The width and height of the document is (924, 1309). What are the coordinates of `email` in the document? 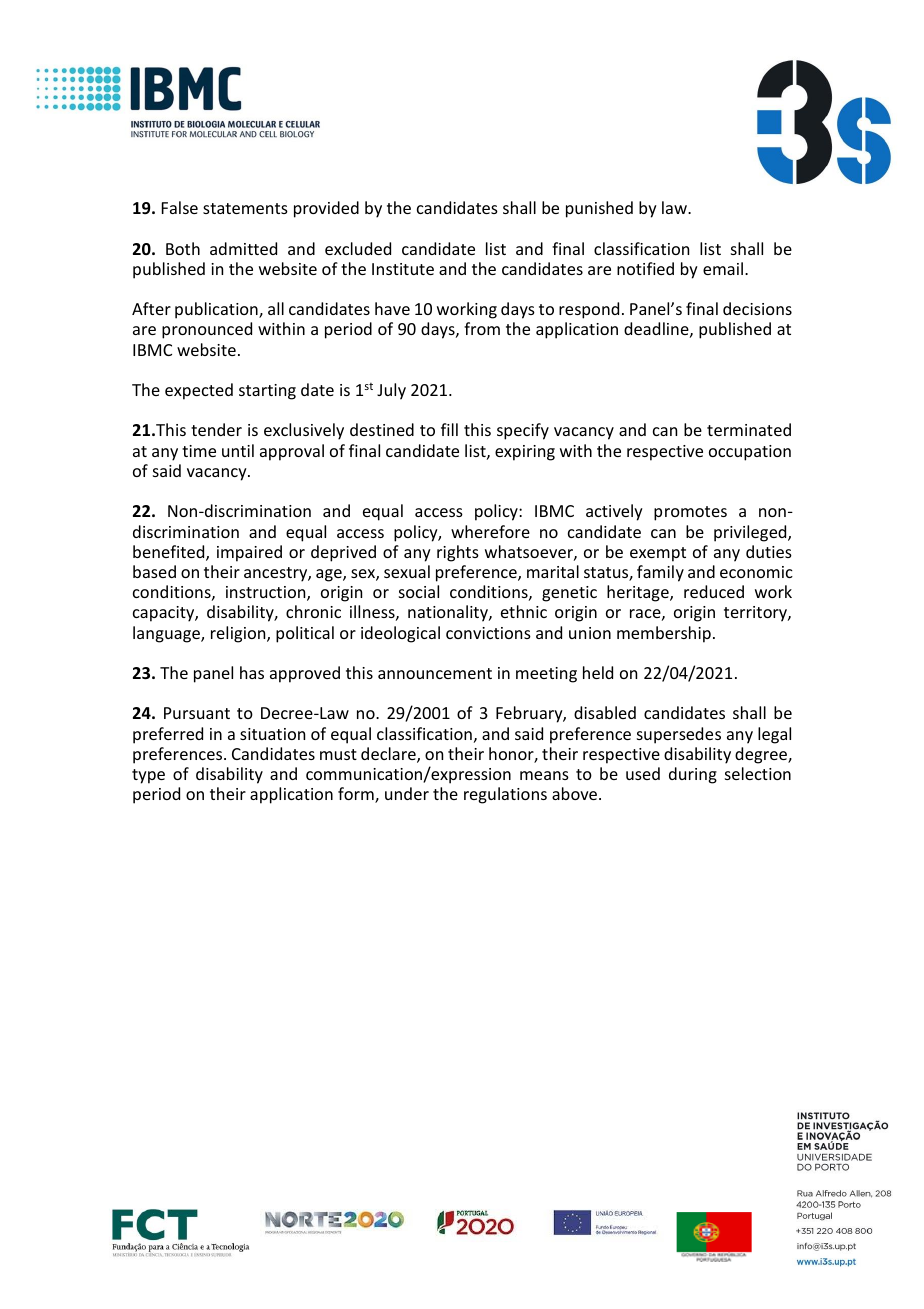 It's located at (724, 268).
